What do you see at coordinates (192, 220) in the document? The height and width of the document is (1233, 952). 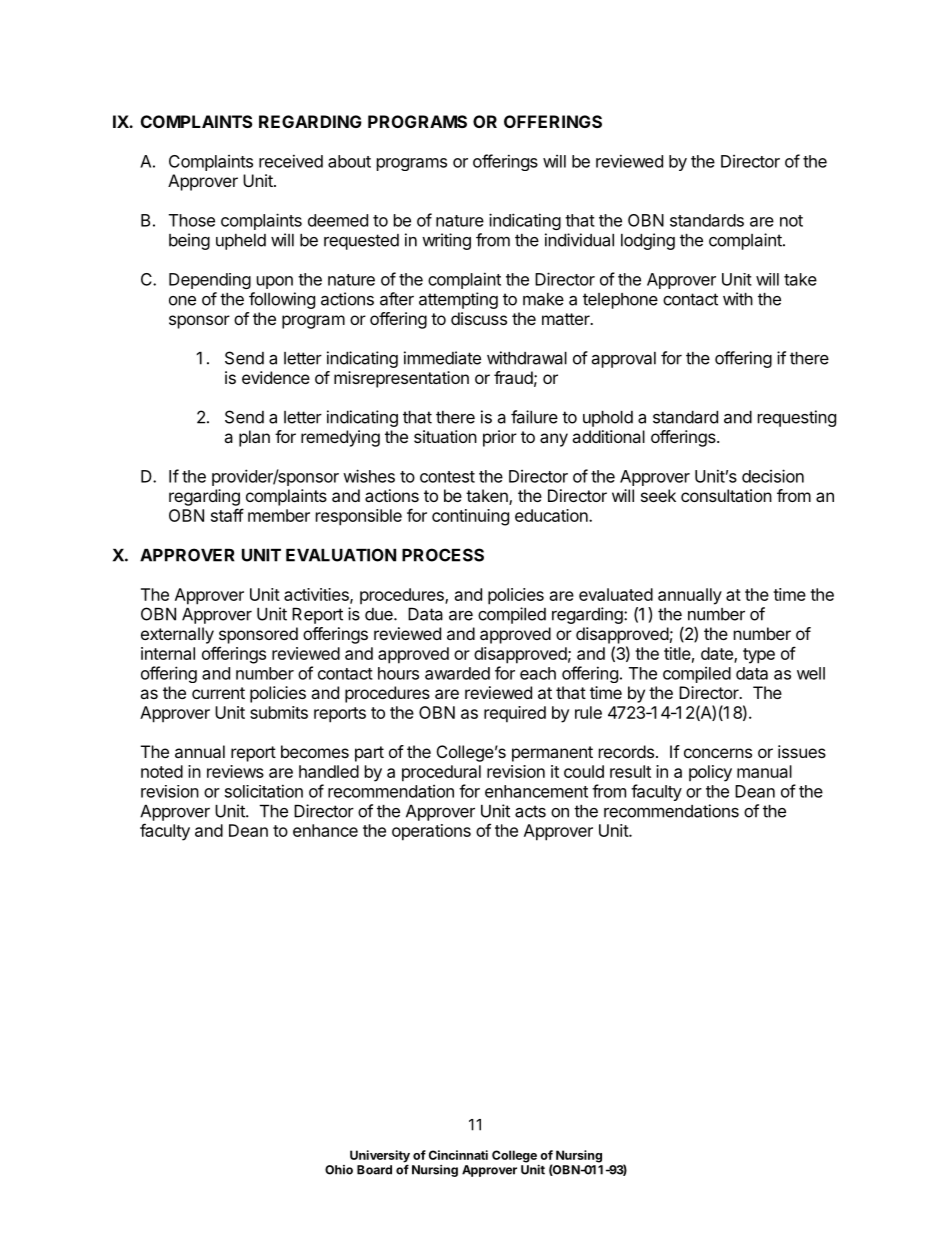 I see `Those` at bounding box center [192, 220].
